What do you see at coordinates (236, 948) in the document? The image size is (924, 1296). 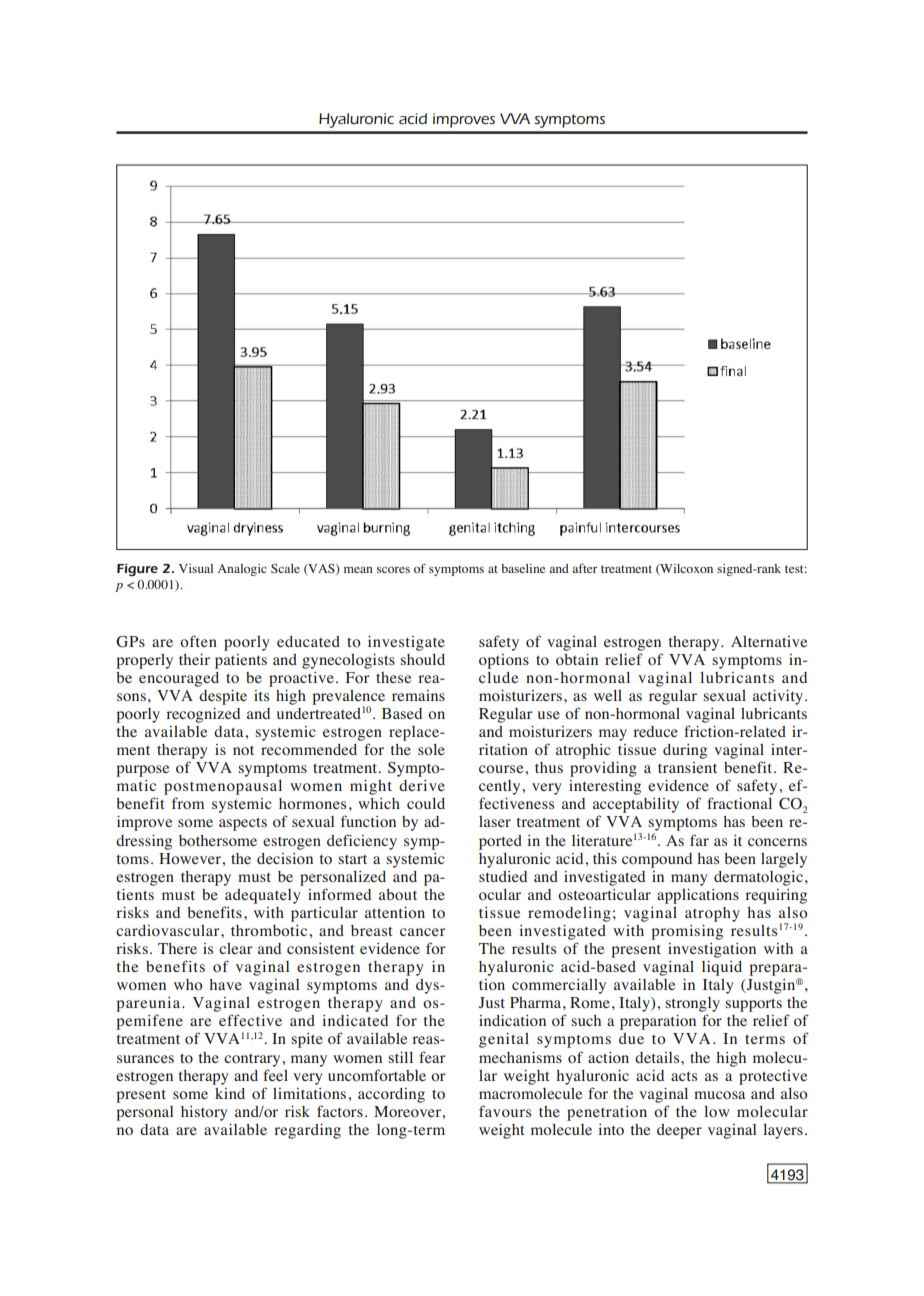 I see `clear` at bounding box center [236, 948].
